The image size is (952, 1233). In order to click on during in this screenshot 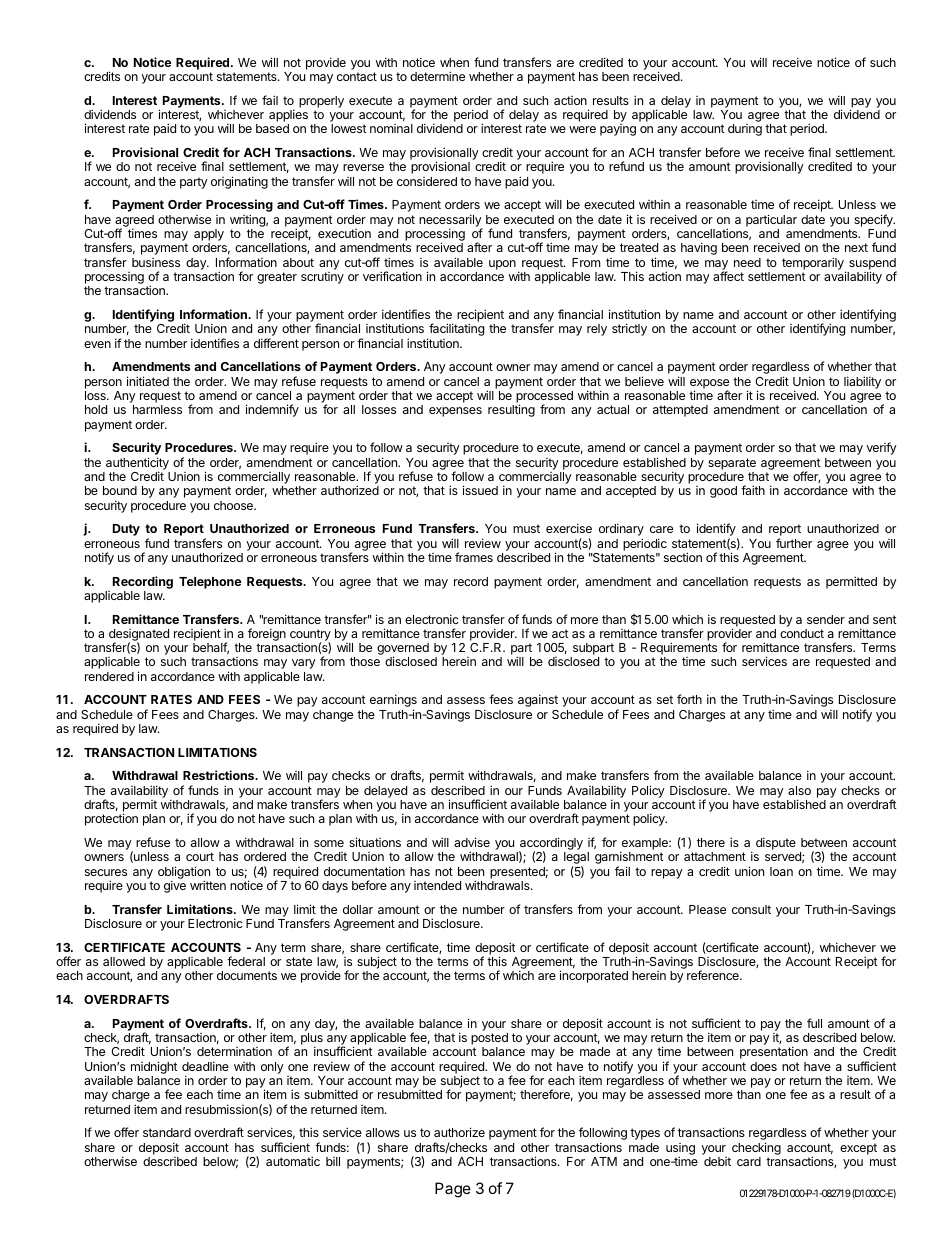, I will do `click(745, 130)`.
